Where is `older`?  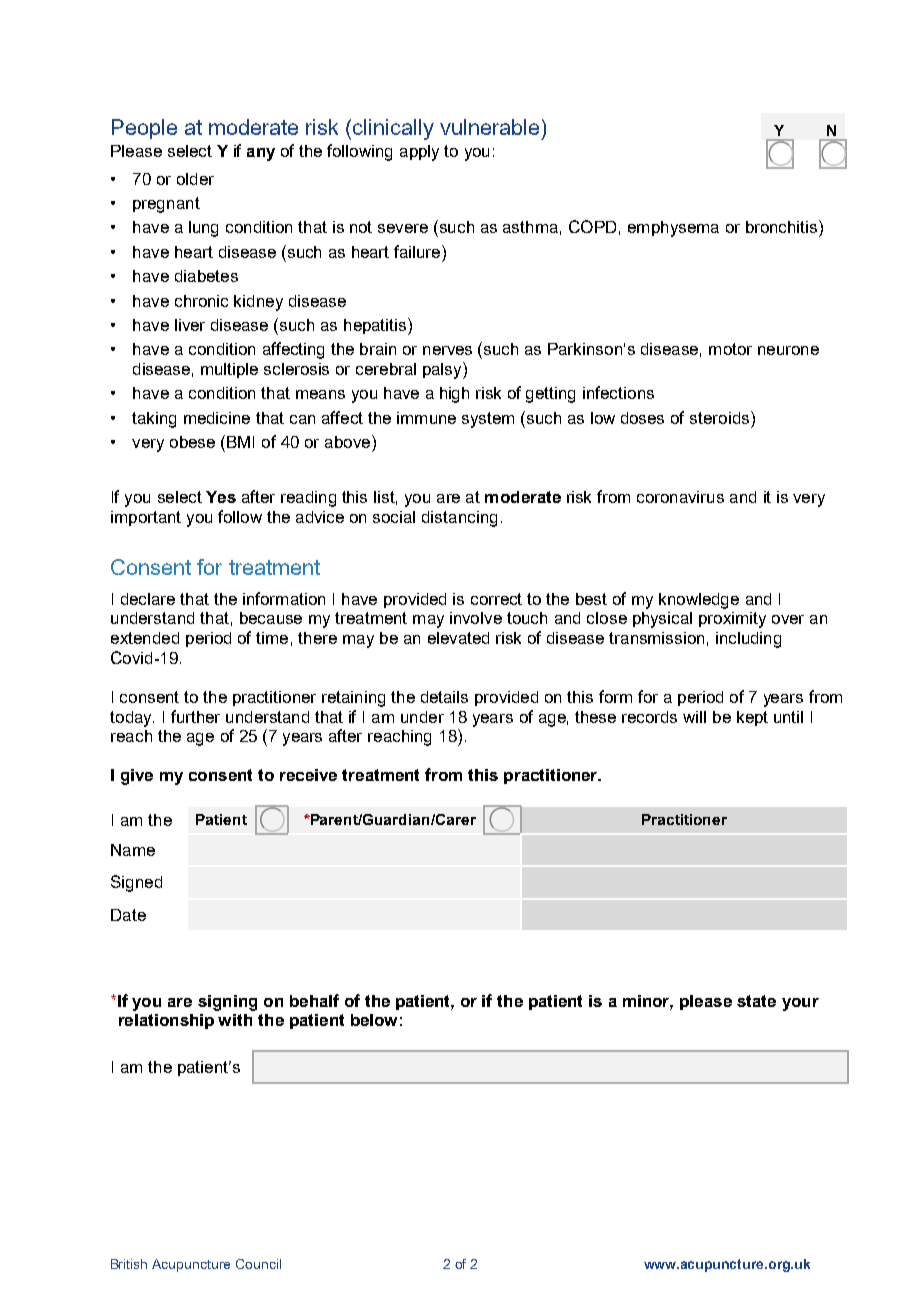
older is located at coordinates (195, 179).
